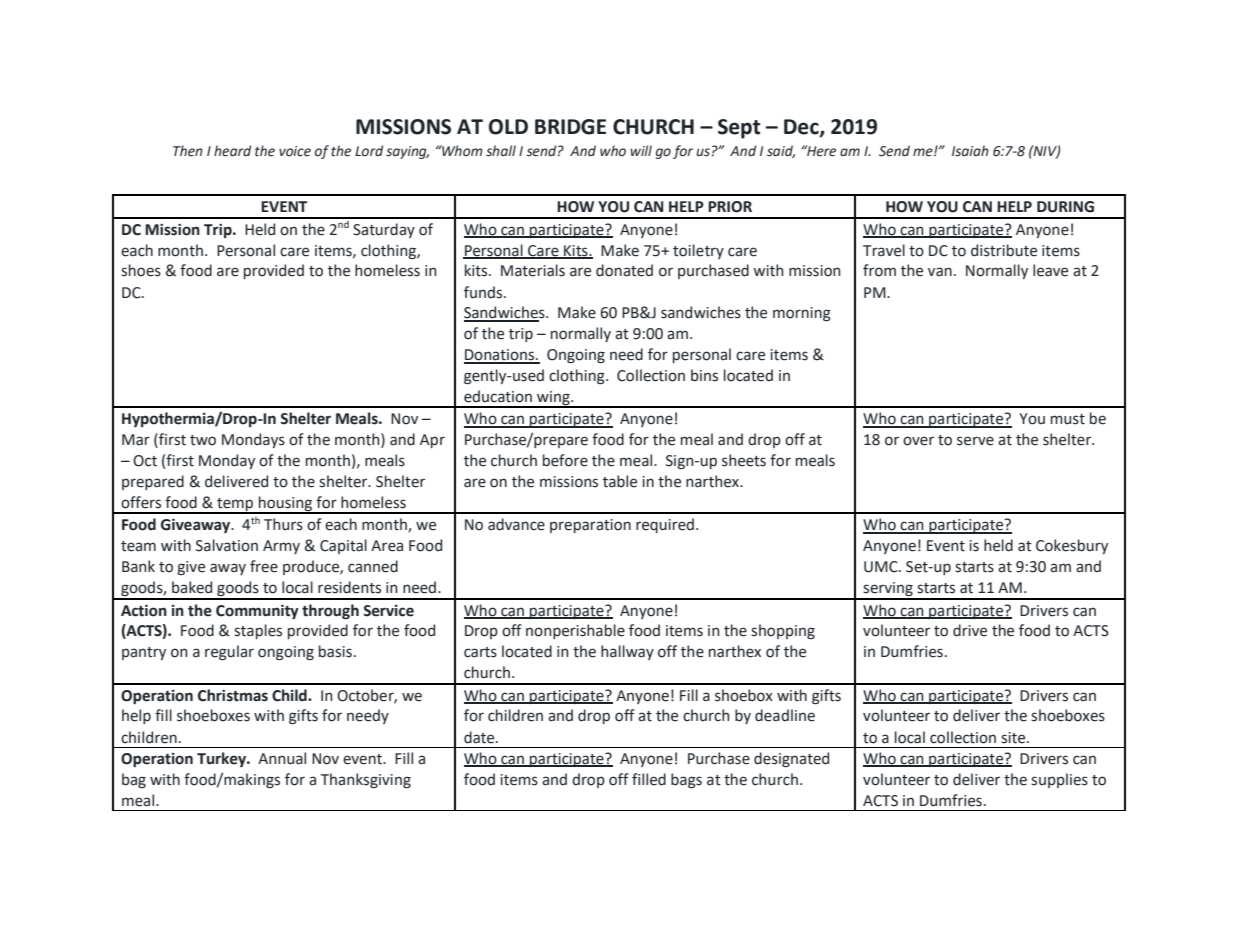 This screenshot has width=1233, height=952. Describe the element at coordinates (565, 460) in the screenshot. I see `before` at that location.
